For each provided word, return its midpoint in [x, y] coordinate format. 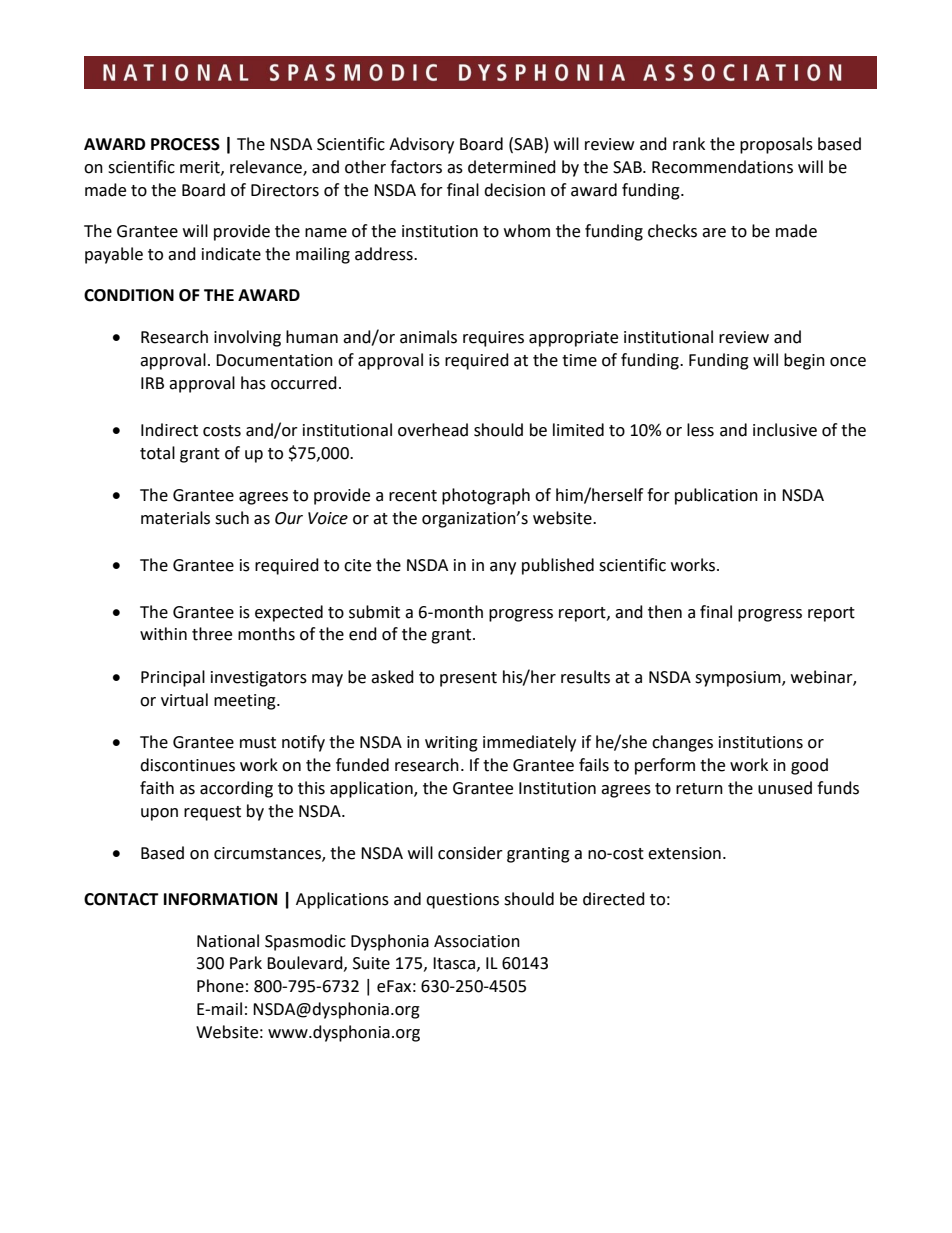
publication [716, 496]
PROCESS [185, 144]
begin [804, 361]
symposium [739, 679]
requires [493, 339]
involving [247, 338]
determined [512, 167]
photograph [486, 496]
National [228, 941]
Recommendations [722, 167]
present [468, 679]
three [212, 634]
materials [175, 518]
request [212, 813]
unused [785, 788]
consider [470, 853]
